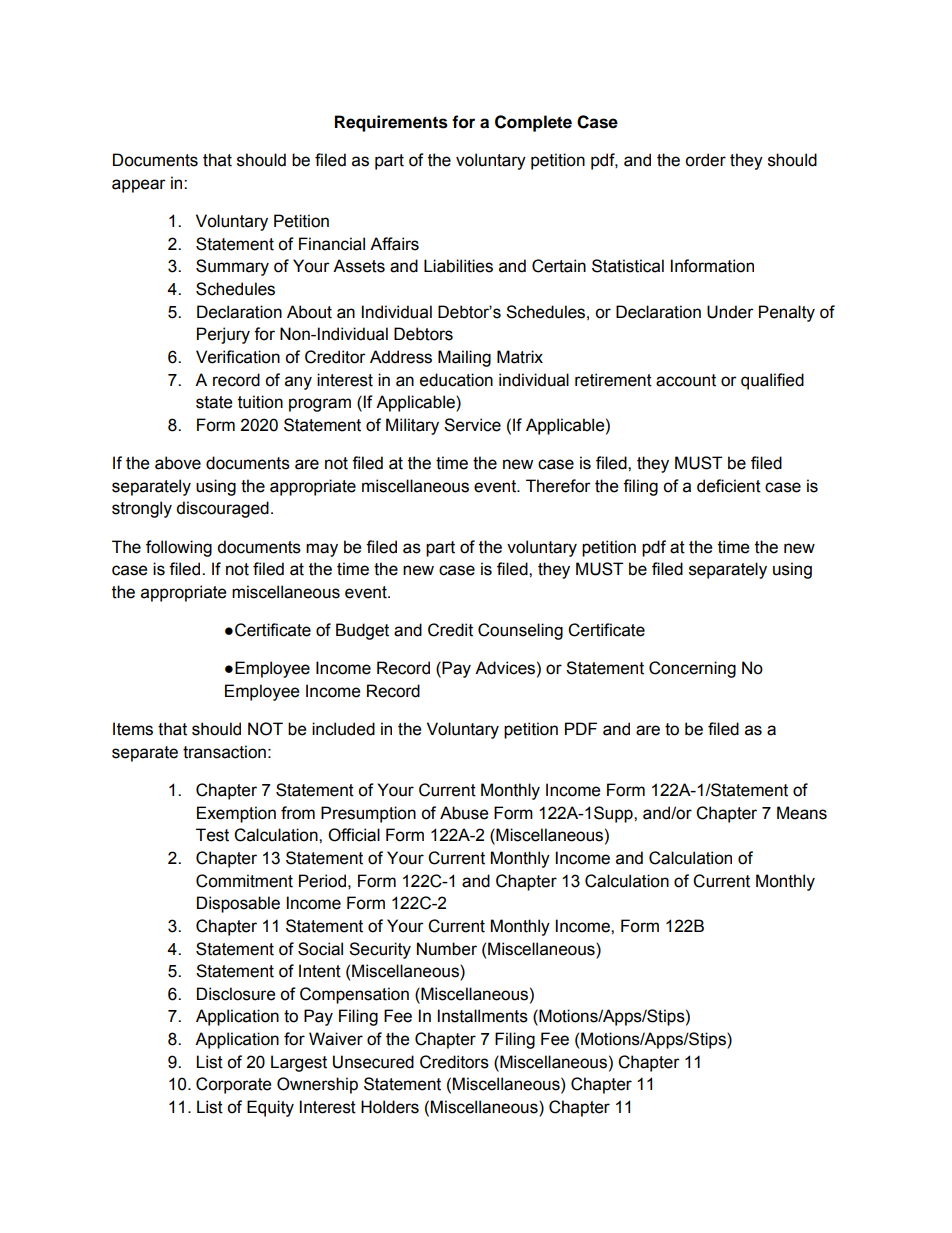  Describe the element at coordinates (390, 1107) in the screenshot. I see `Holders` at that location.
